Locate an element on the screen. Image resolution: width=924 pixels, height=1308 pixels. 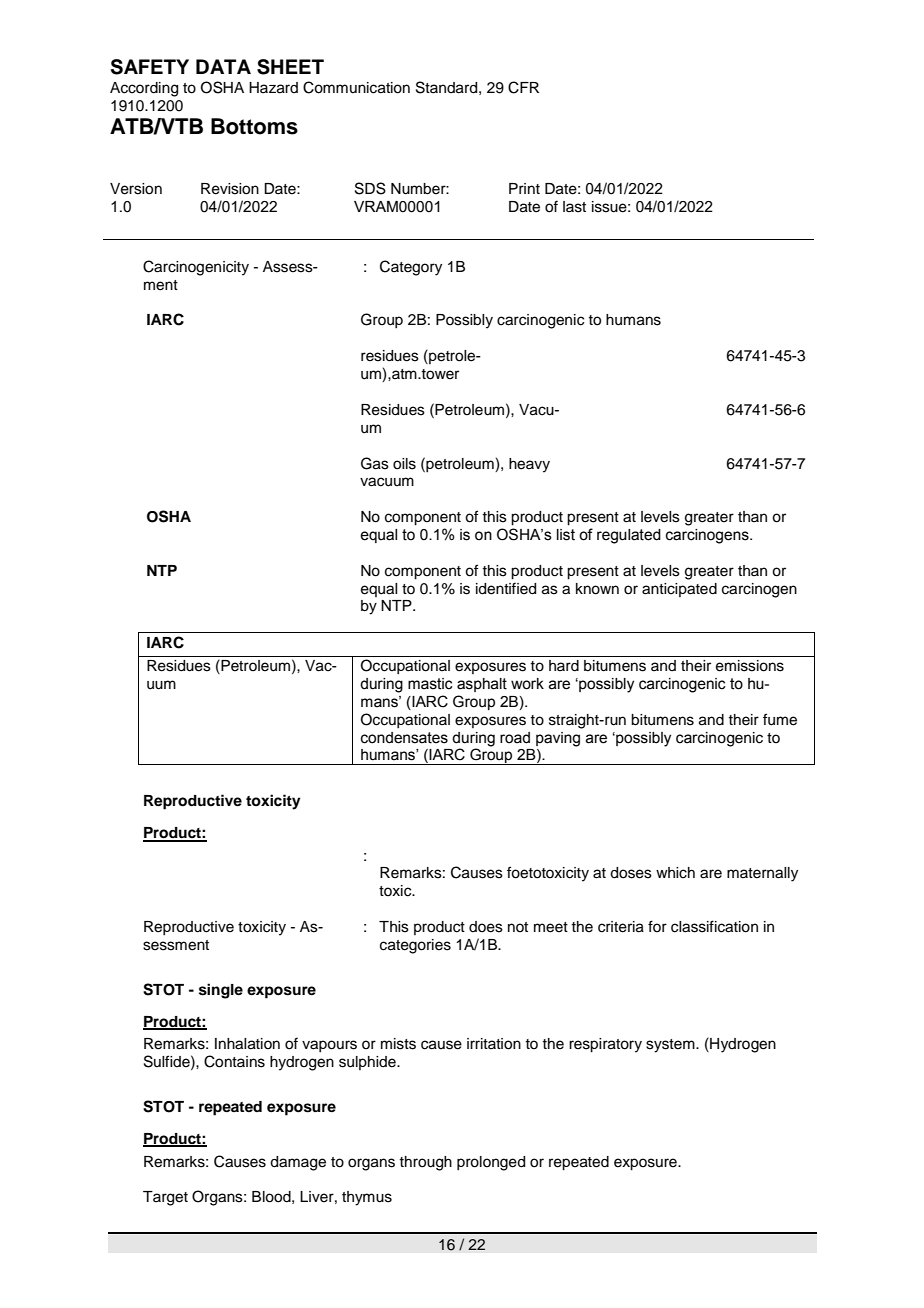
identified is located at coordinates (506, 588).
